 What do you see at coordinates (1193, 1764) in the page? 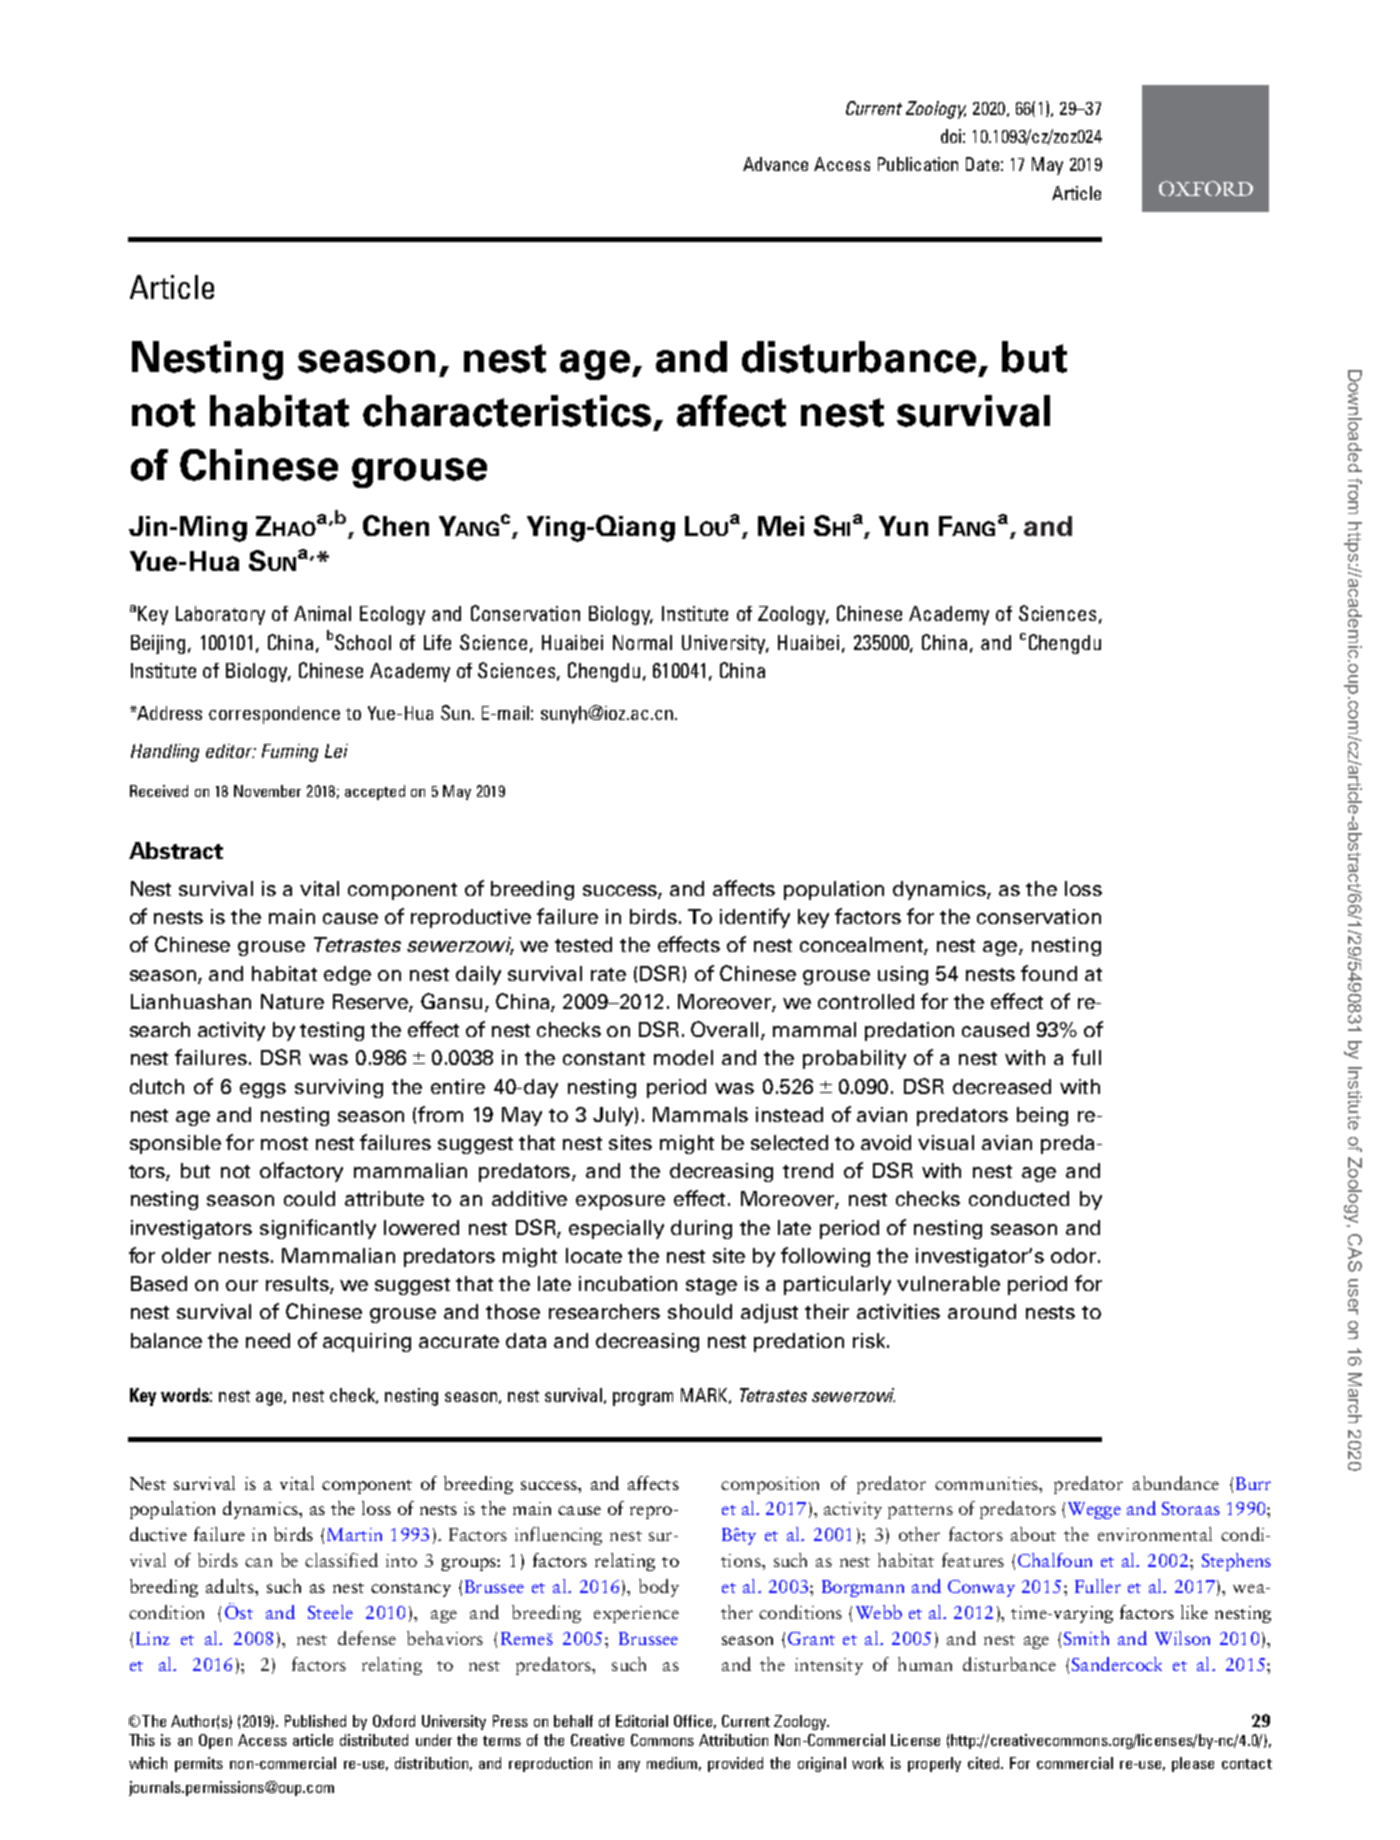
I see `please` at bounding box center [1193, 1764].
